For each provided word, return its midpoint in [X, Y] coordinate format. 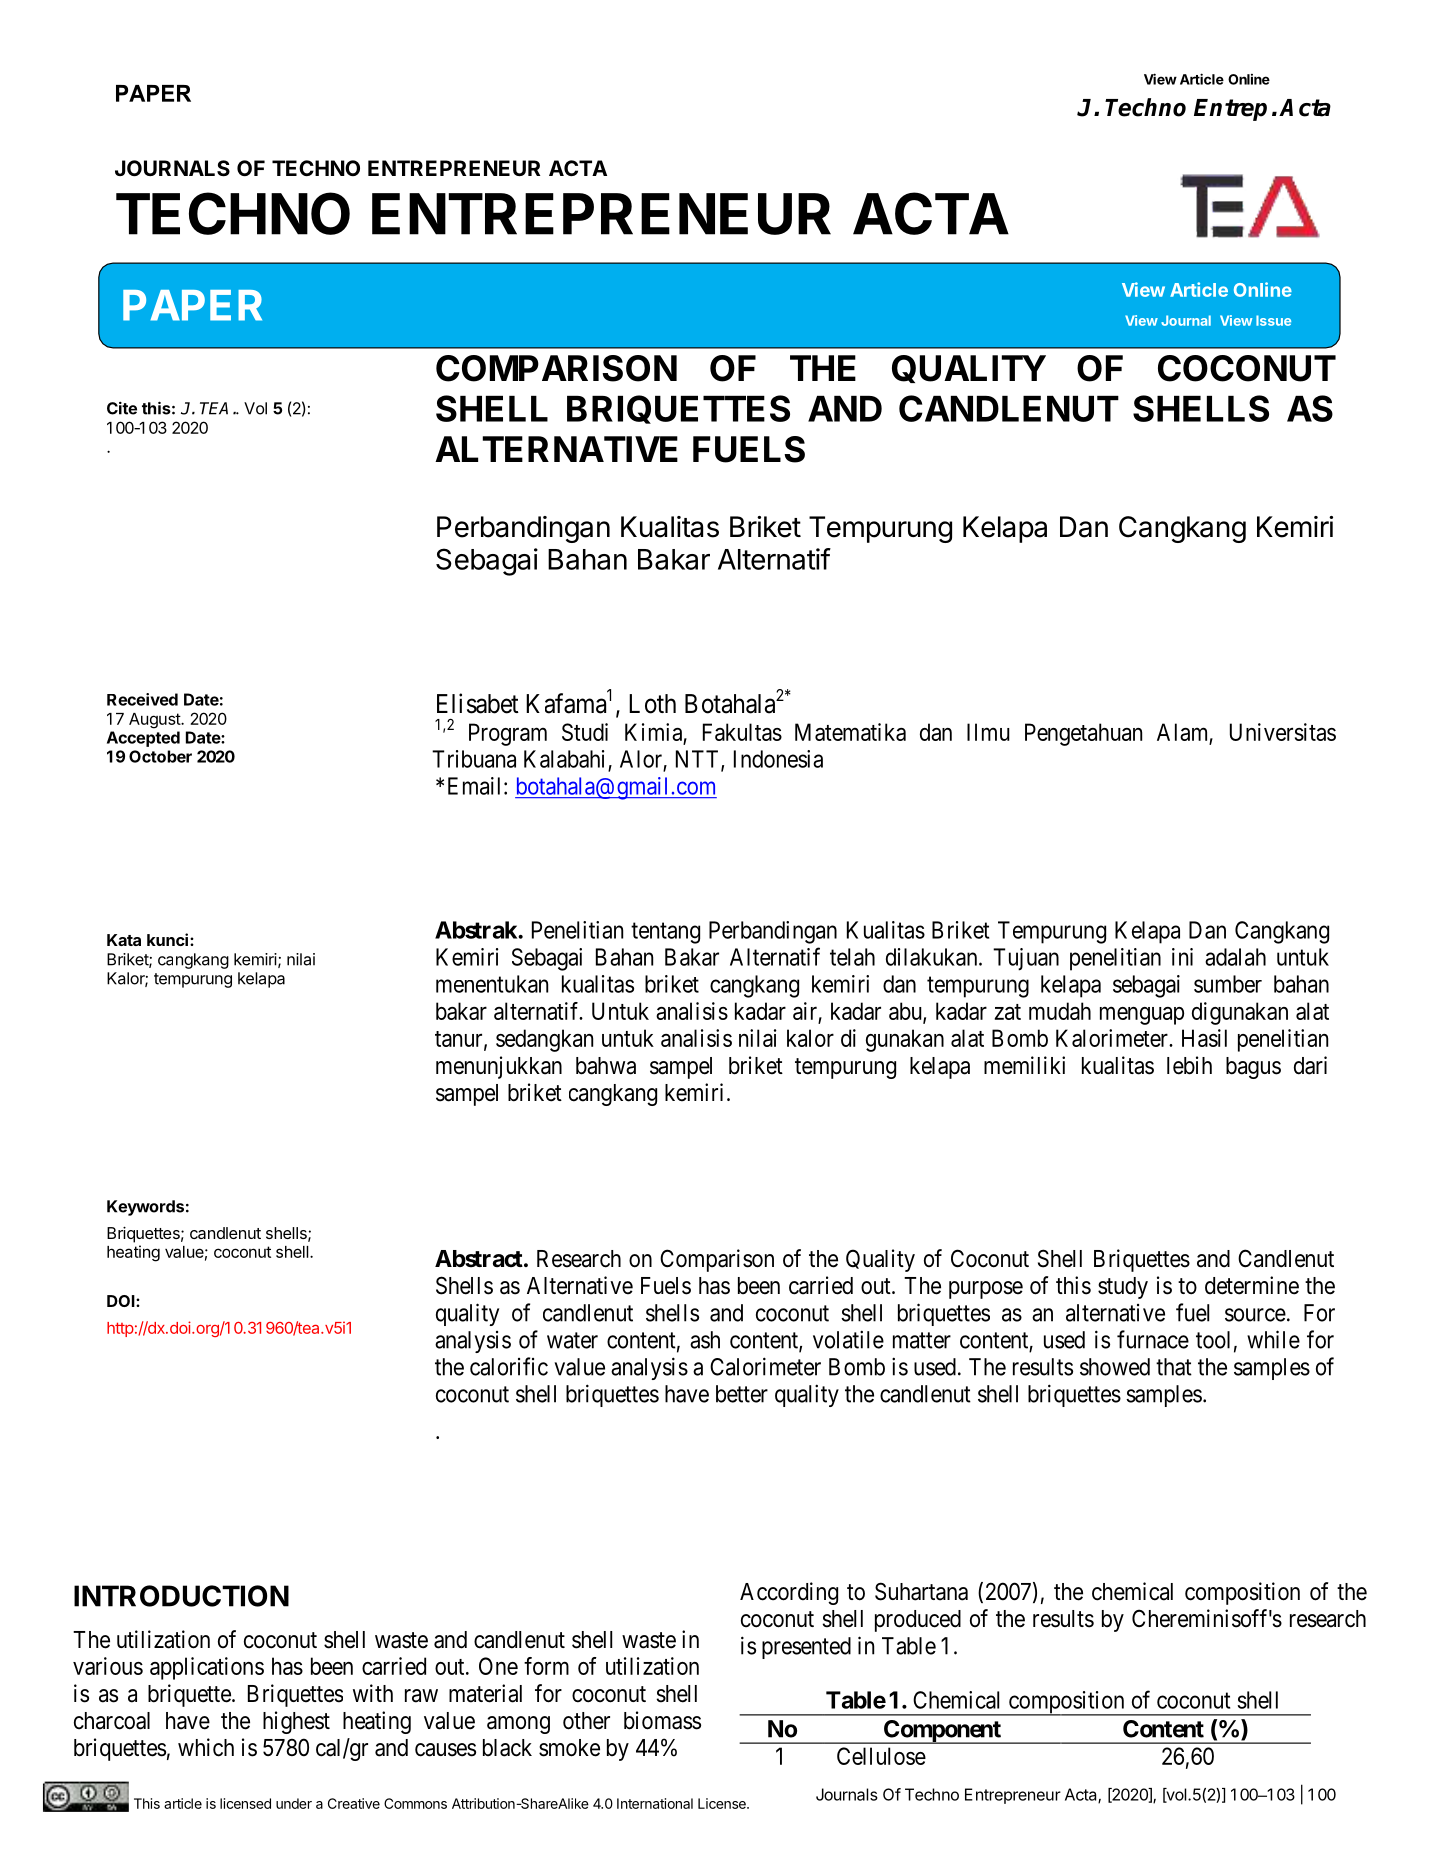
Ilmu [988, 732]
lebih [1189, 1065]
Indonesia [778, 759]
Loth [652, 704]
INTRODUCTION [181, 1596]
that [1174, 1367]
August [155, 721]
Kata [124, 940]
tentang [665, 933]
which [206, 1747]
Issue [1273, 320]
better [742, 1394]
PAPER [192, 305]
